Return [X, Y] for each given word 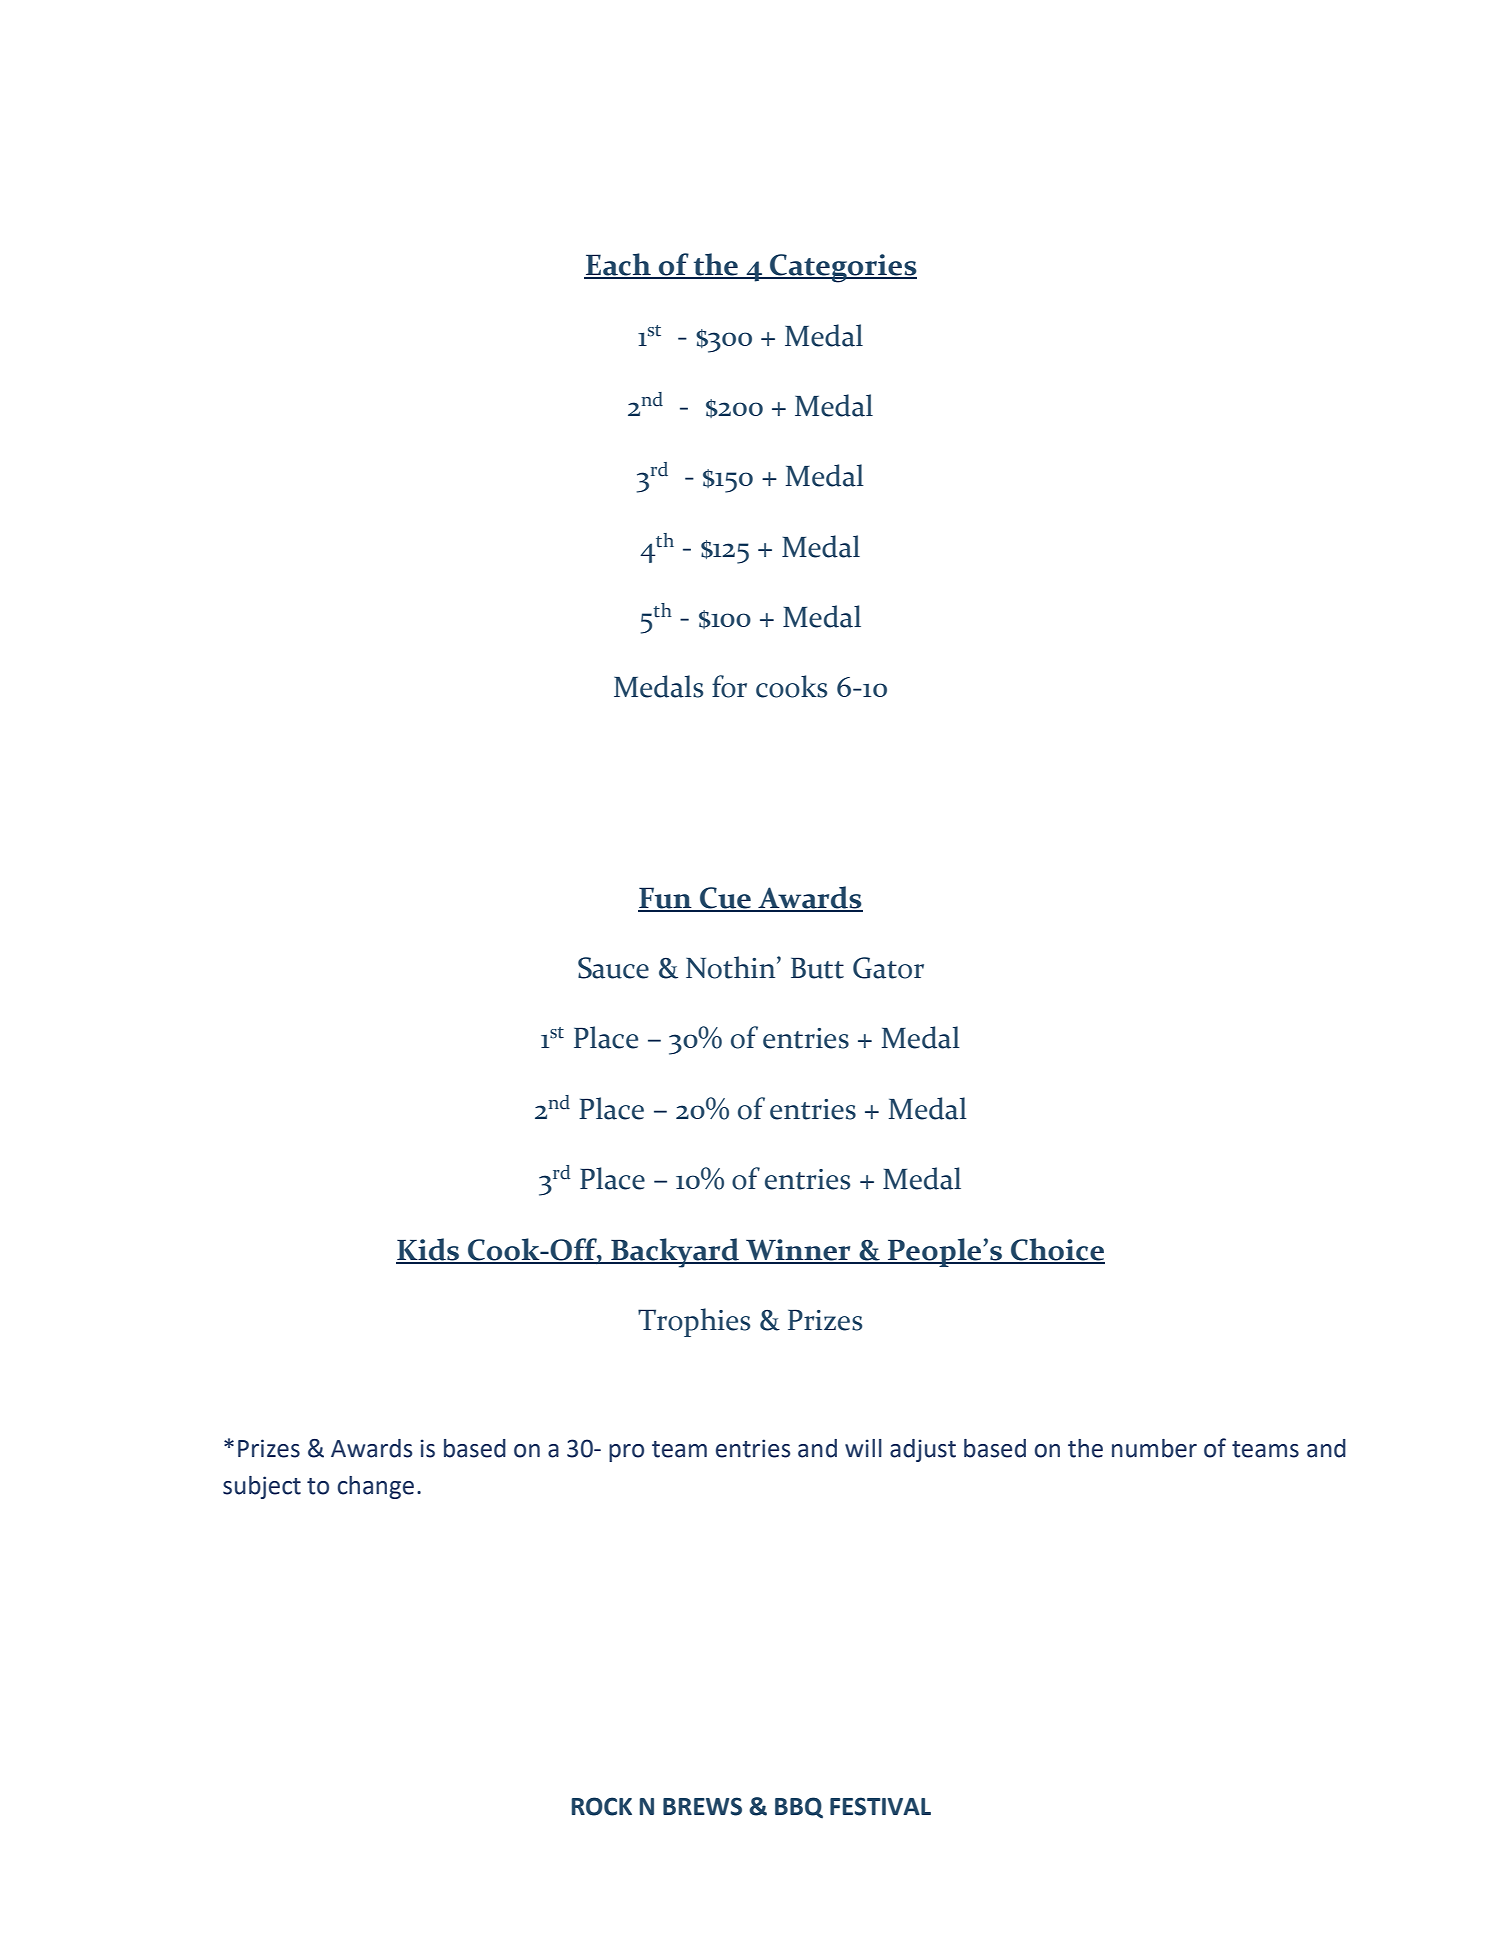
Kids [428, 1250]
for [729, 686]
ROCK [602, 1806]
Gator [888, 968]
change [376, 1487]
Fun [666, 899]
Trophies [694, 1322]
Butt [817, 968]
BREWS [702, 1806]
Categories [842, 268]
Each [618, 265]
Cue [726, 899]
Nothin [732, 967]
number [1154, 1448]
